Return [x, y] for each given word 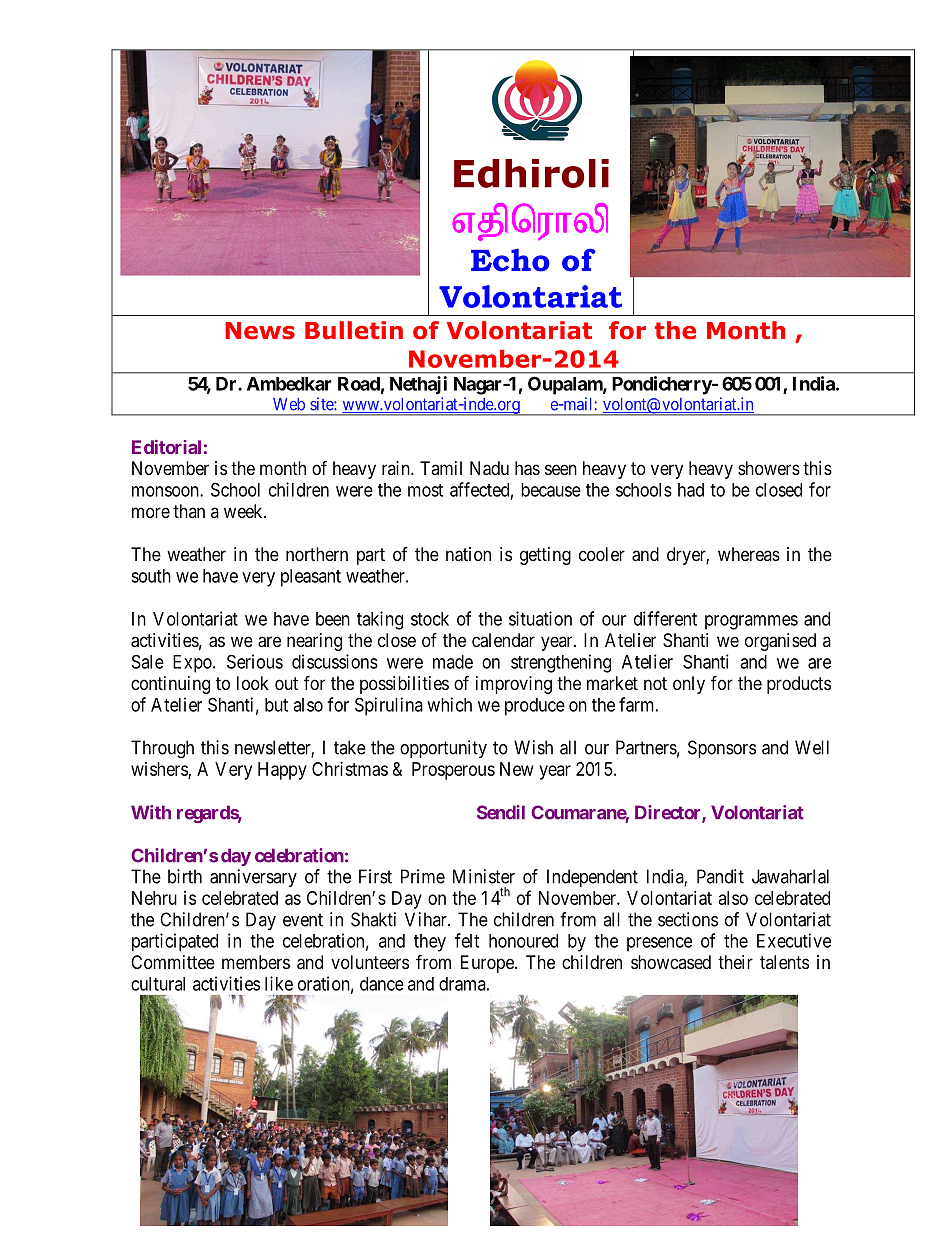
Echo [510, 260]
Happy [282, 771]
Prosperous [453, 771]
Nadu [489, 468]
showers [769, 468]
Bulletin [354, 330]
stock [430, 619]
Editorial [166, 447]
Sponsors [722, 749]
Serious [255, 661]
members [256, 962]
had [691, 490]
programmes [751, 622]
